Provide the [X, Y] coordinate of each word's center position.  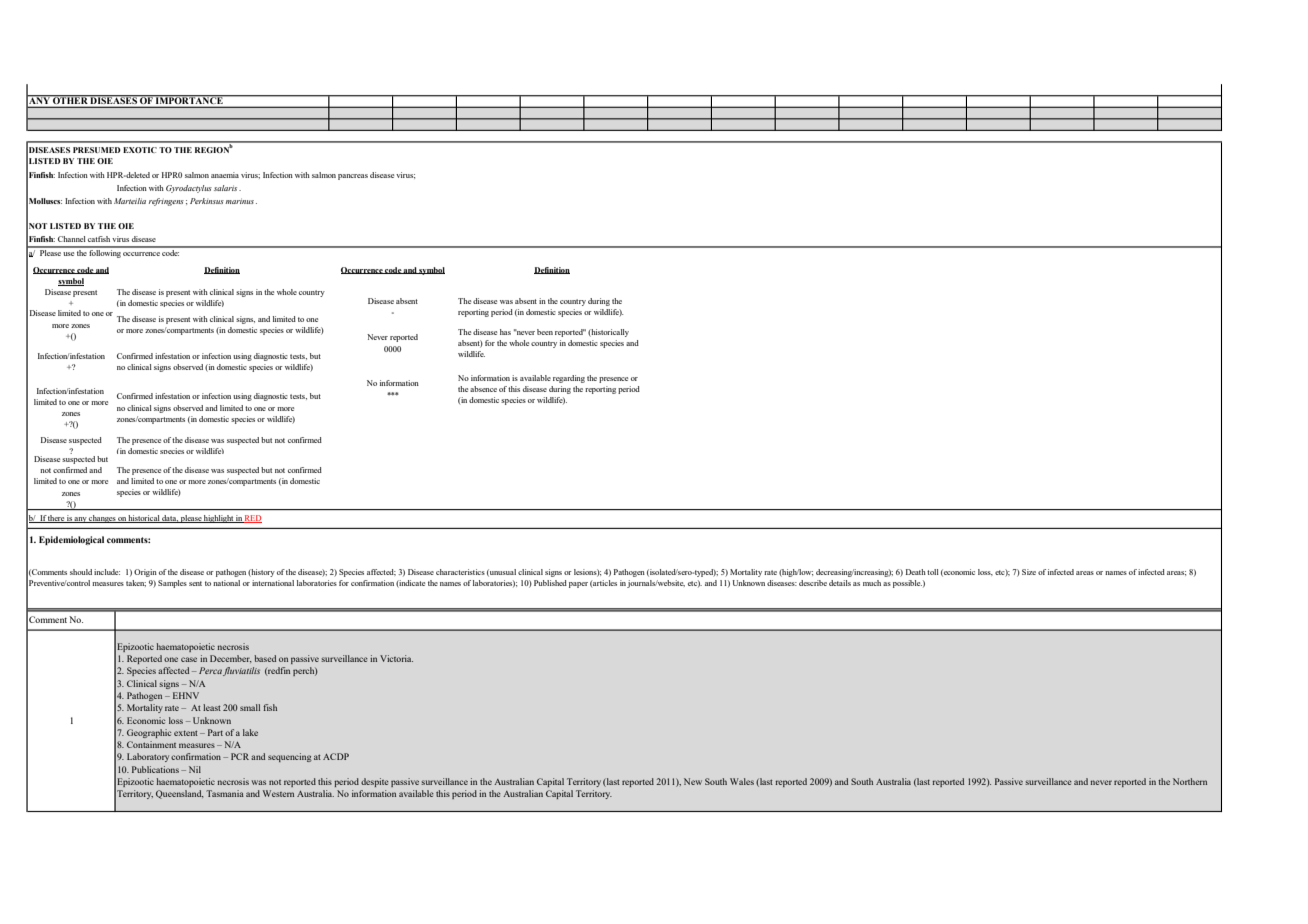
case [189, 659]
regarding [569, 379]
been [545, 332]
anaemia [225, 175]
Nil [195, 769]
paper [578, 585]
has [505, 332]
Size [1029, 572]
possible [907, 584]
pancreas [353, 177]
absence [483, 389]
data [170, 519]
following [105, 252]
